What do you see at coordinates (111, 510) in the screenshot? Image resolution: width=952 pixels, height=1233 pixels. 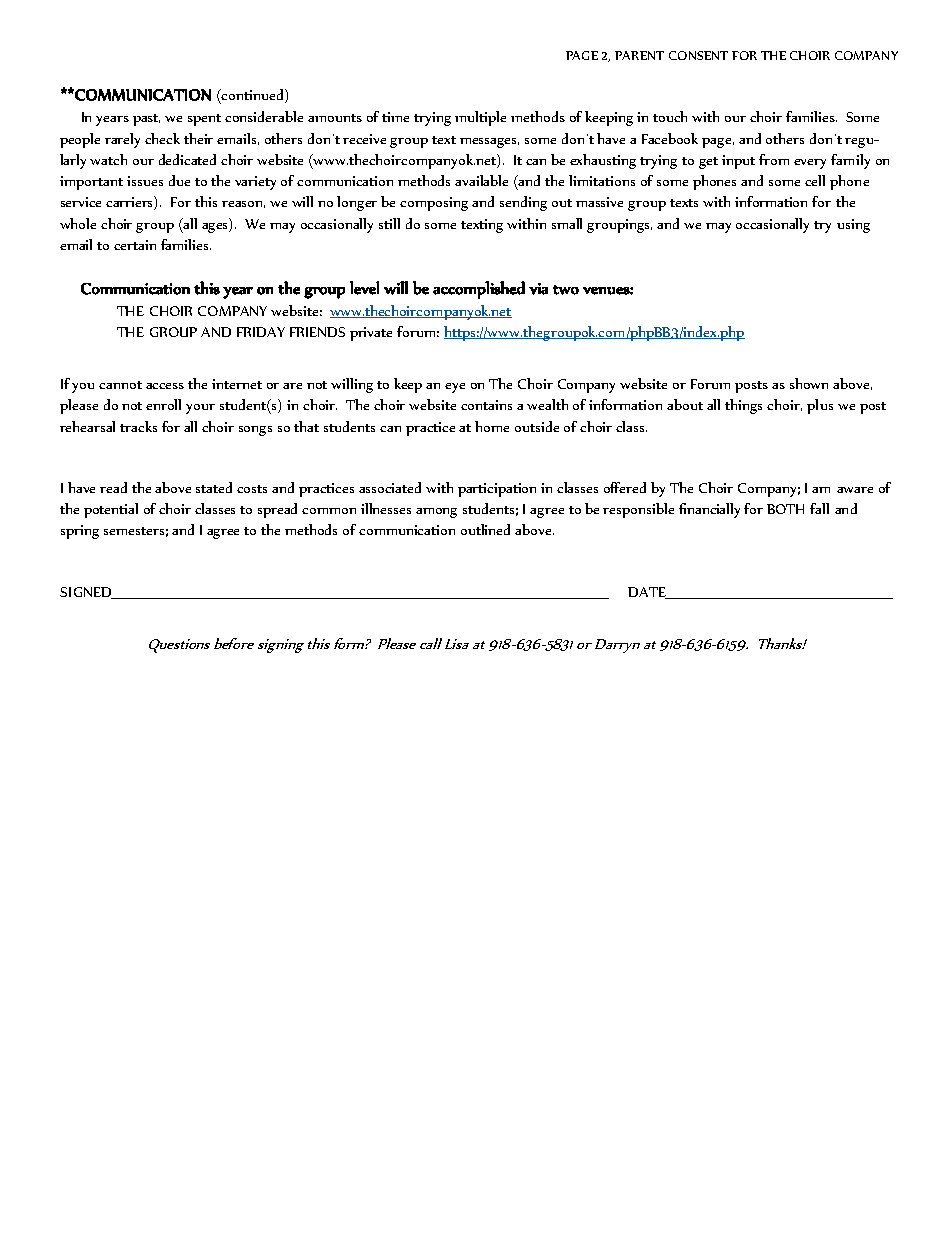 I see `potential` at bounding box center [111, 510].
